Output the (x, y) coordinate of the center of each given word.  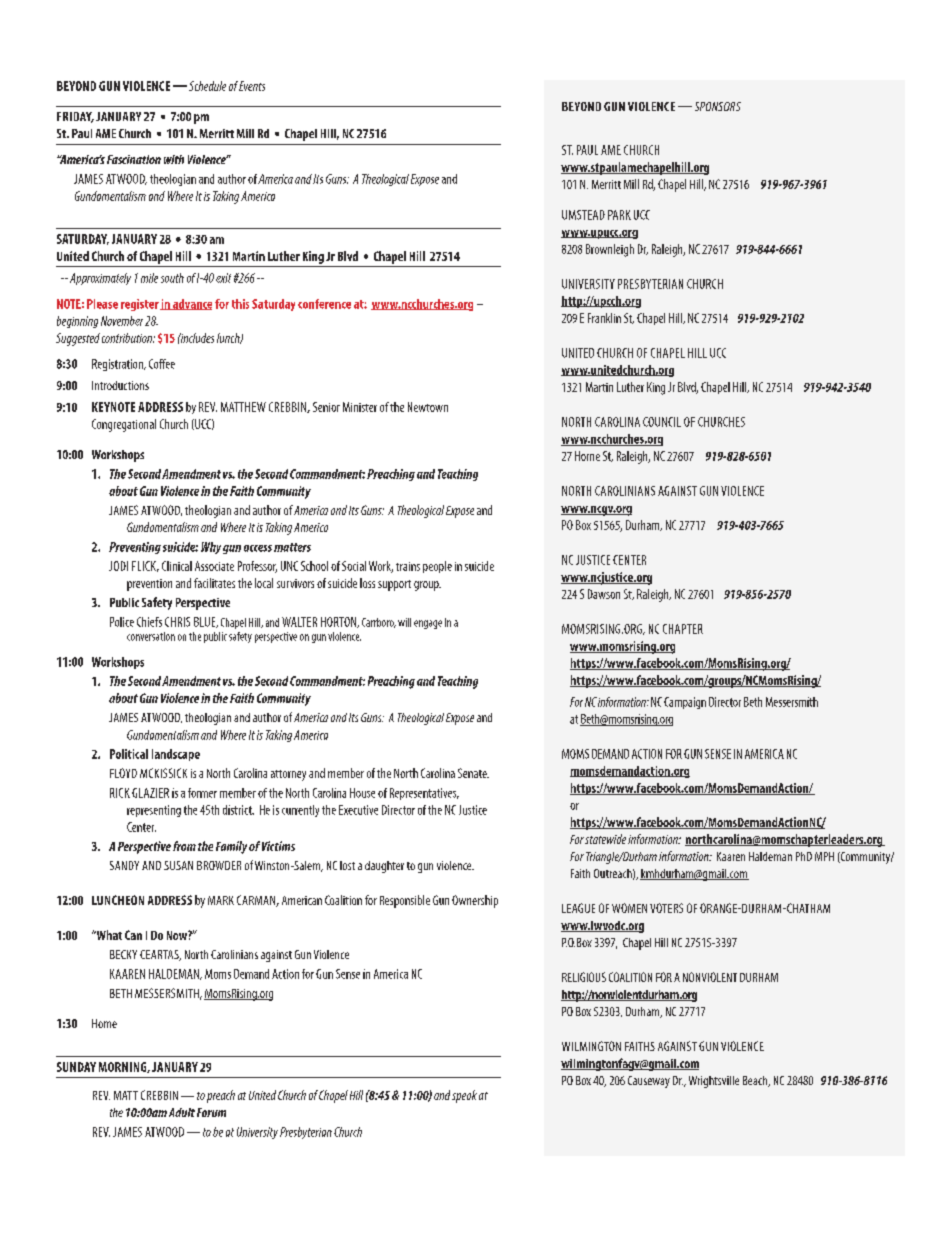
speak (464, 1096)
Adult (182, 1112)
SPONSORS (718, 106)
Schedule (207, 86)
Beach (756, 1081)
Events (252, 86)
